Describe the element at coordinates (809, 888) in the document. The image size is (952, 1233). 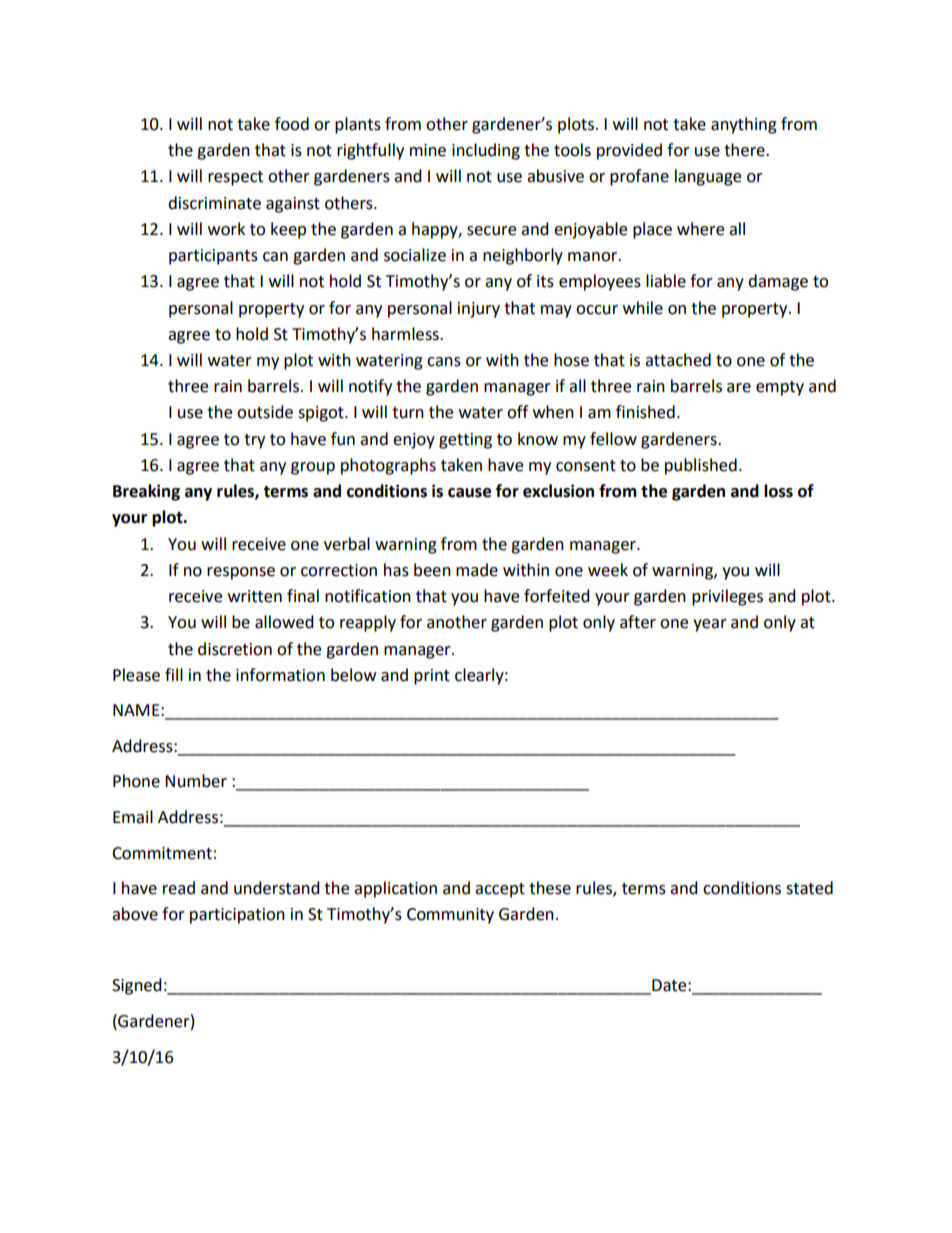
I see `stated` at that location.
